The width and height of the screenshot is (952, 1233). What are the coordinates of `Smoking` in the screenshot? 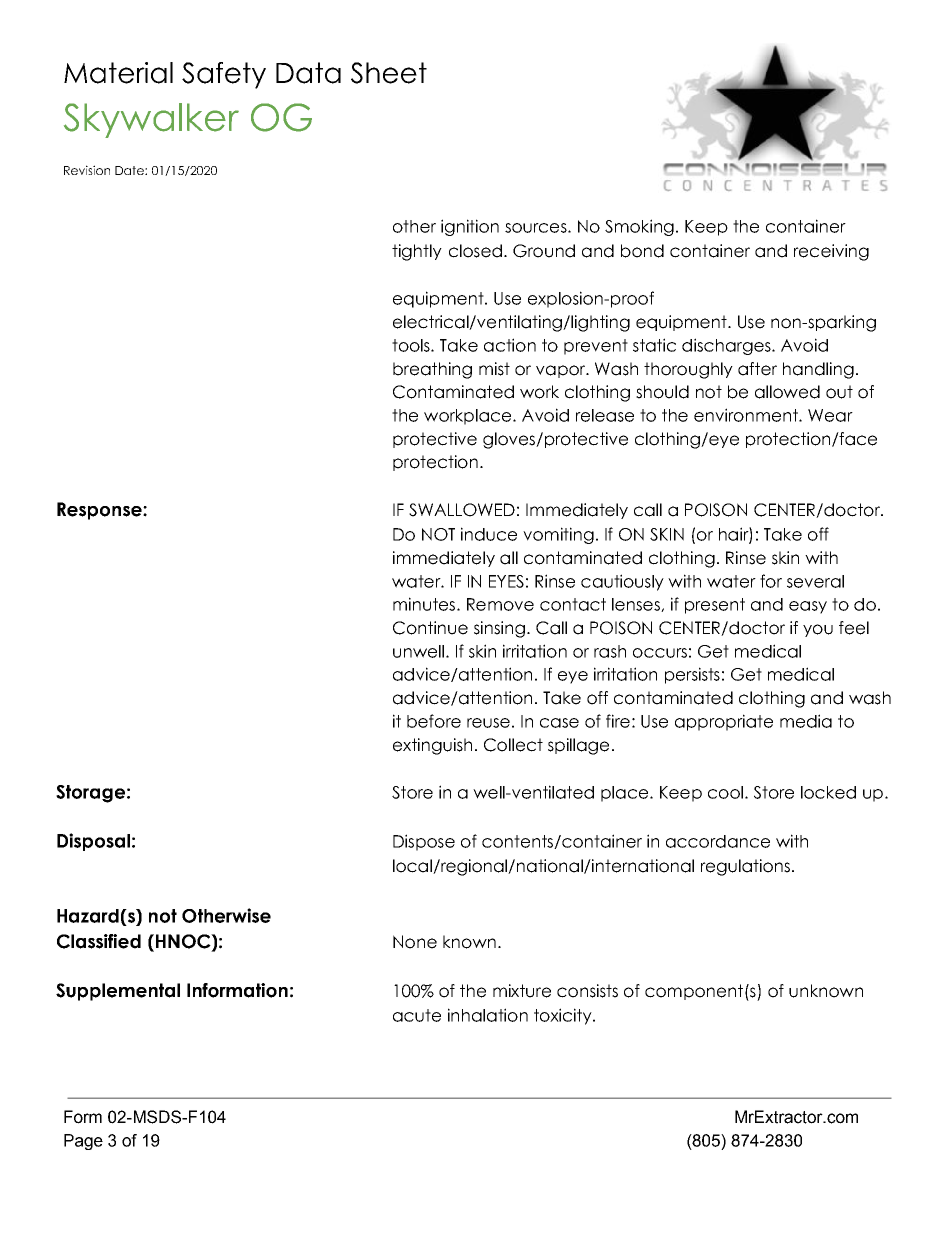 It's located at (639, 227).
